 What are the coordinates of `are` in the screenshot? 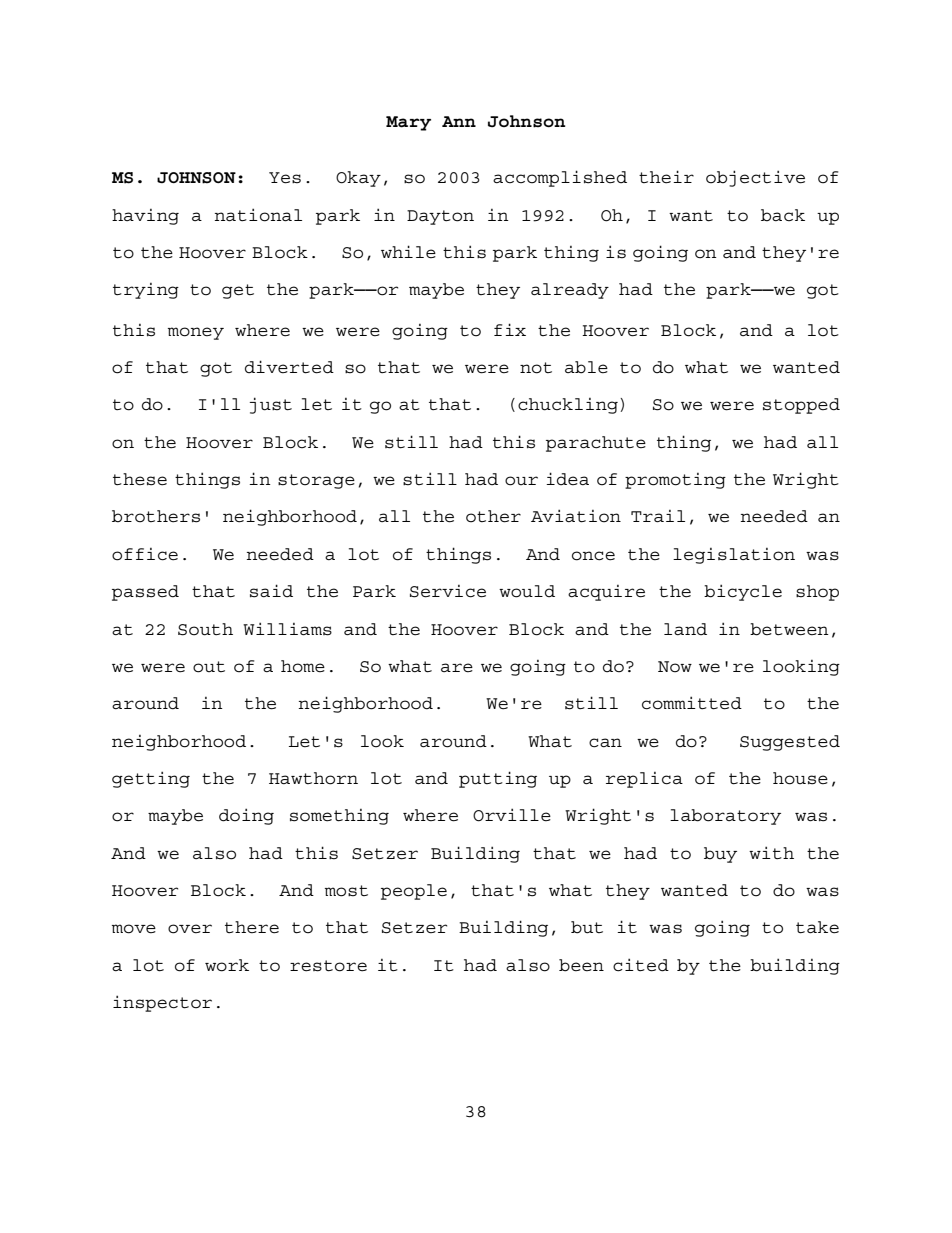 It's located at (457, 668).
